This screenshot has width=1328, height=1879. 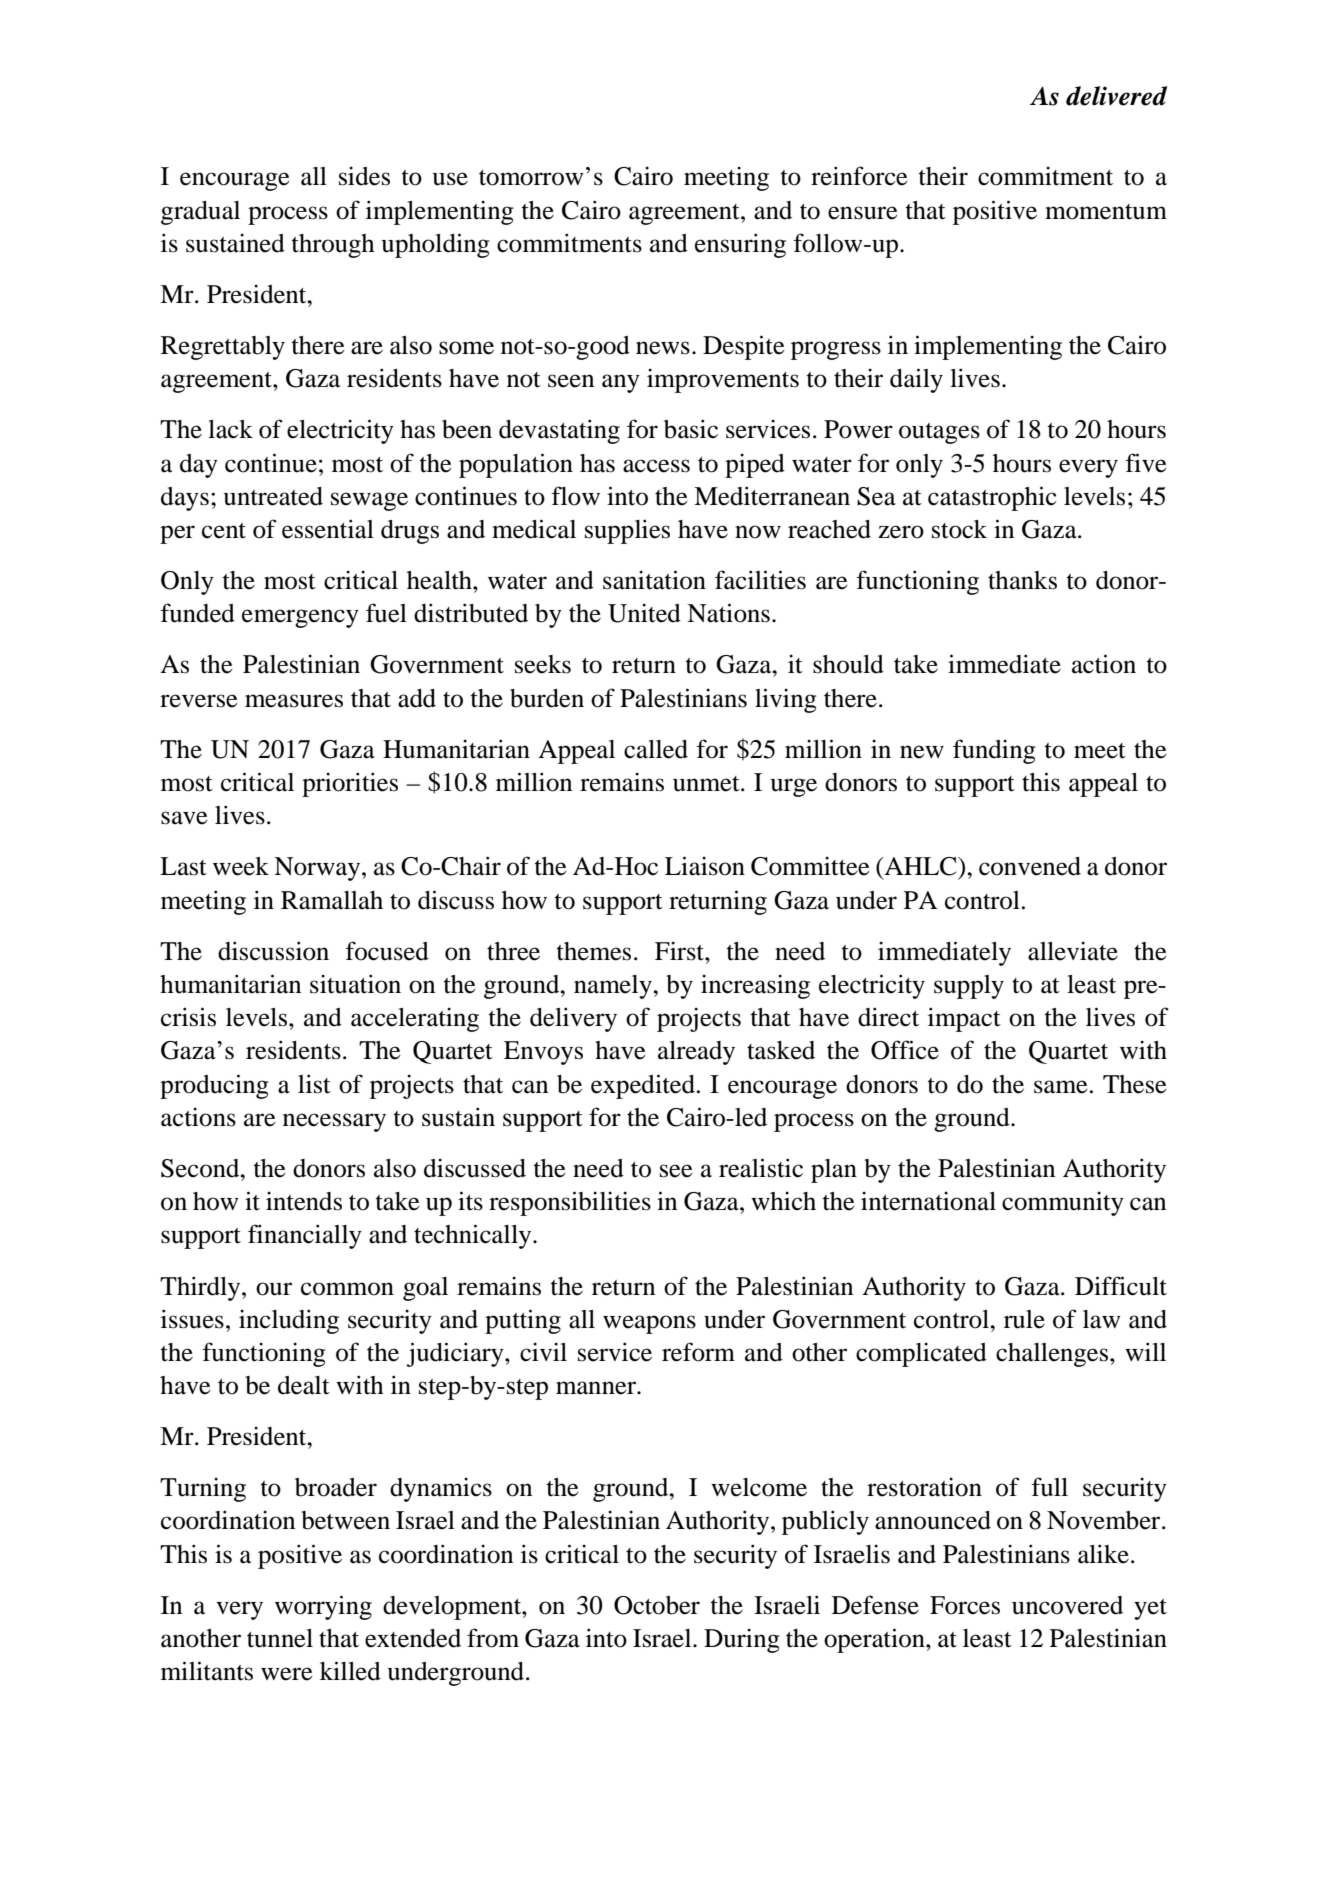 I want to click on measures, so click(x=294, y=701).
